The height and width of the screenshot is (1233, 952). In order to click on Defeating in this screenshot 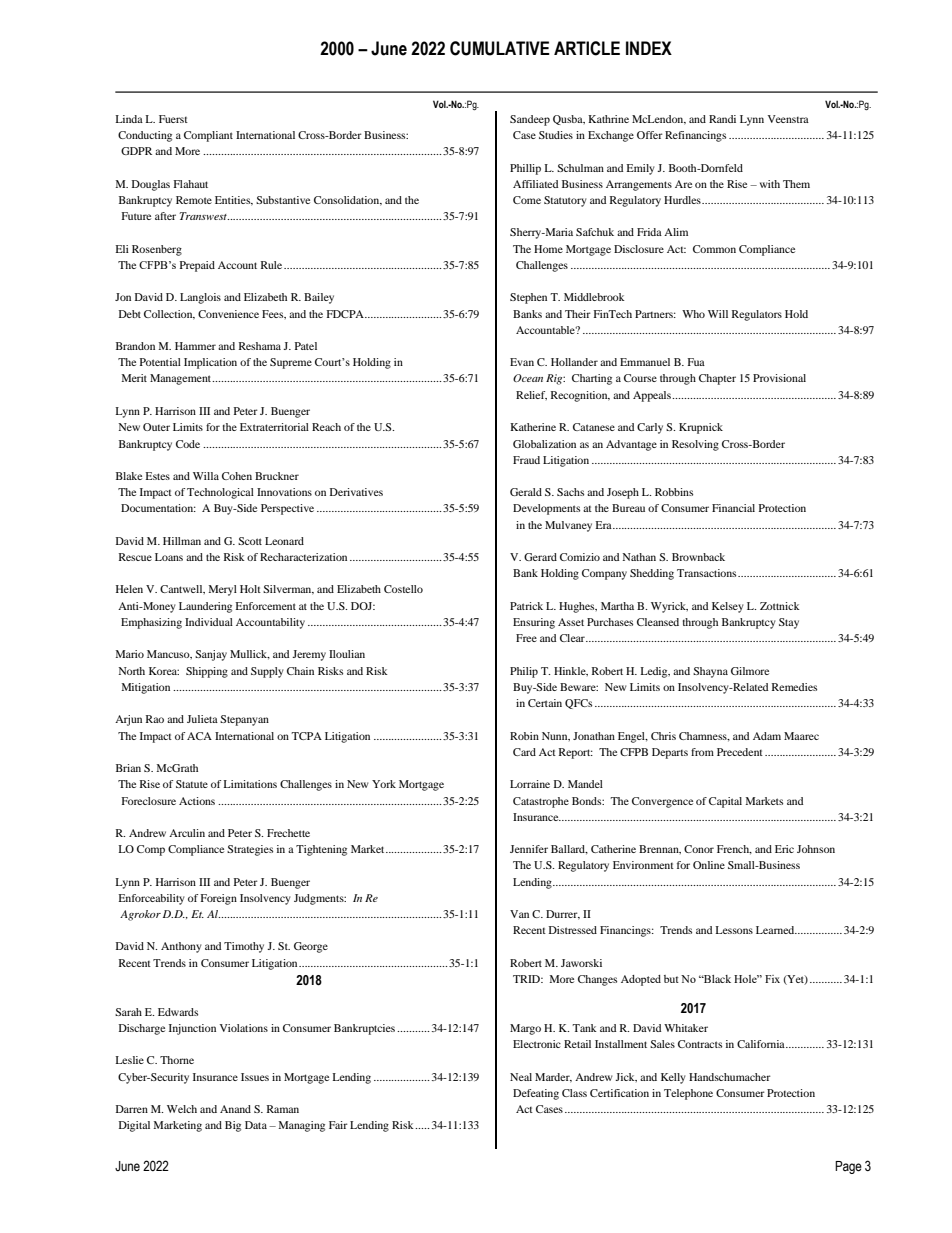, I will do `click(536, 1094)`.
